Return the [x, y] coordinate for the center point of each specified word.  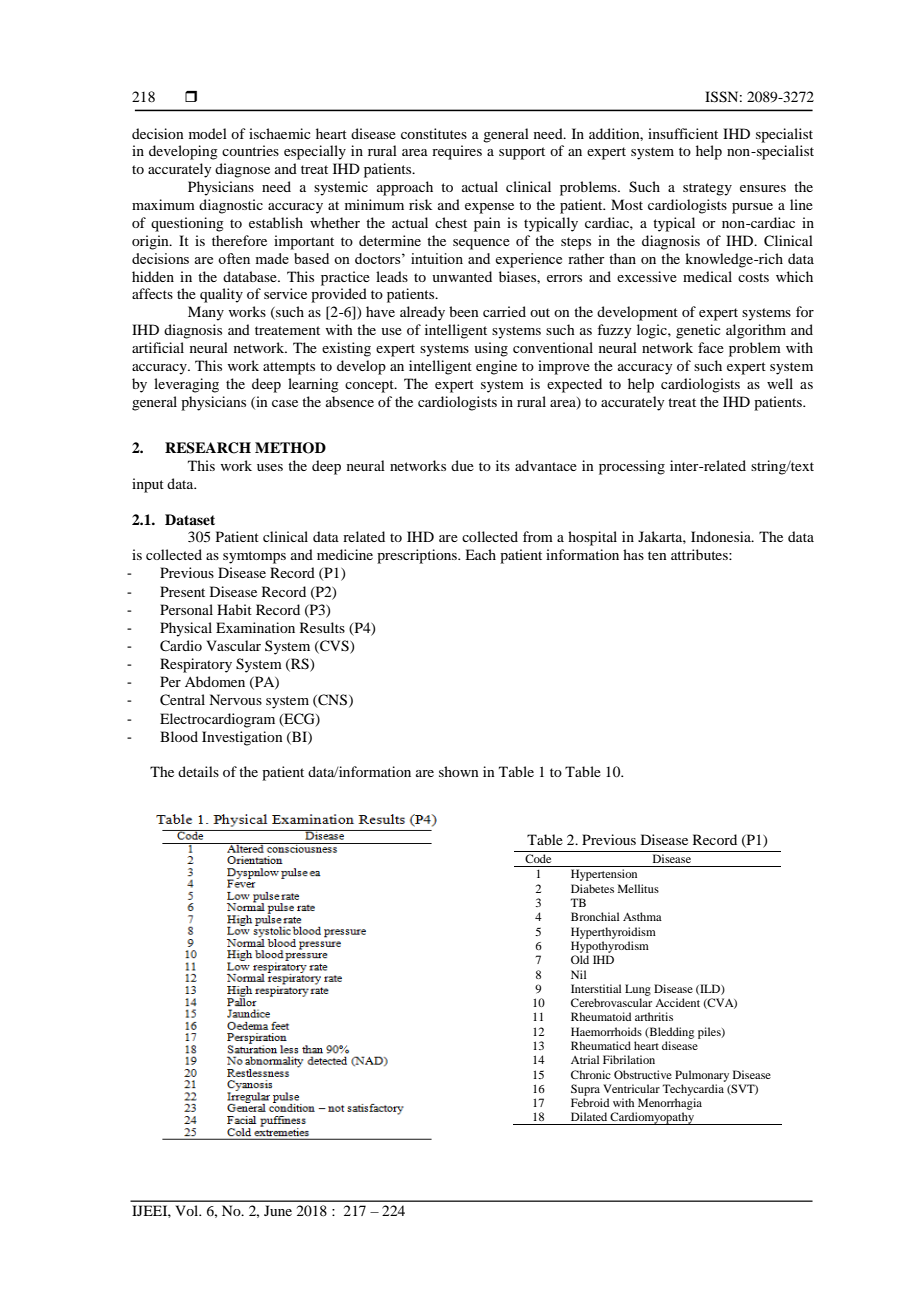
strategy [707, 189]
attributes [700, 554]
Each [480, 554]
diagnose [242, 170]
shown [459, 771]
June [278, 1210]
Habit [234, 609]
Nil [578, 974]
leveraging [186, 385]
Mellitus [638, 888]
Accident [677, 1002]
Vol [188, 1210]
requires [457, 152]
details [198, 771]
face [711, 347]
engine [496, 367]
